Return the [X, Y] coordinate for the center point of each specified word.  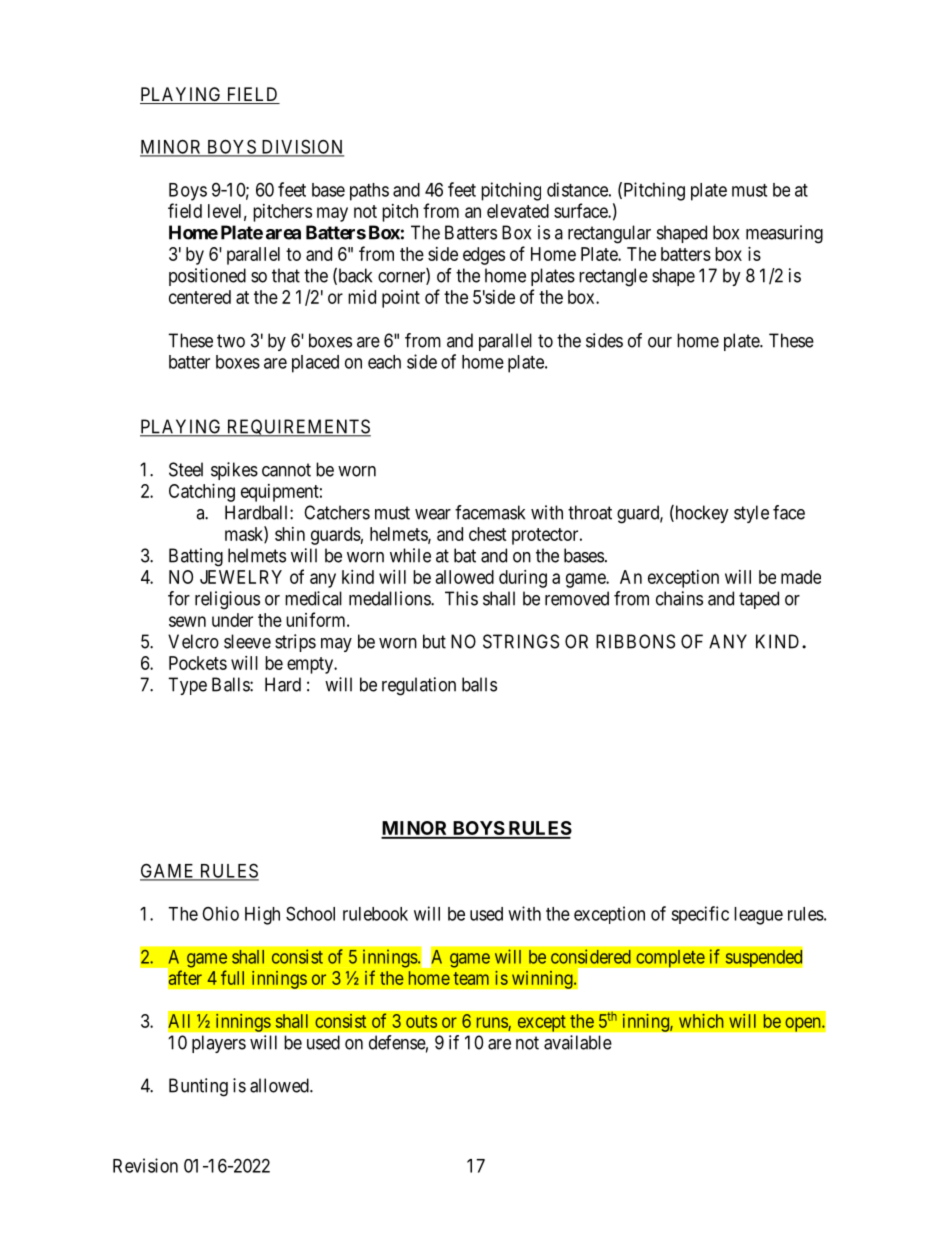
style [751, 514]
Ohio [220, 913]
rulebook [375, 914]
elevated [518, 211]
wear [433, 514]
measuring [784, 234]
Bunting [198, 1087]
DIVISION [301, 147]
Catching [202, 493]
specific [700, 915]
